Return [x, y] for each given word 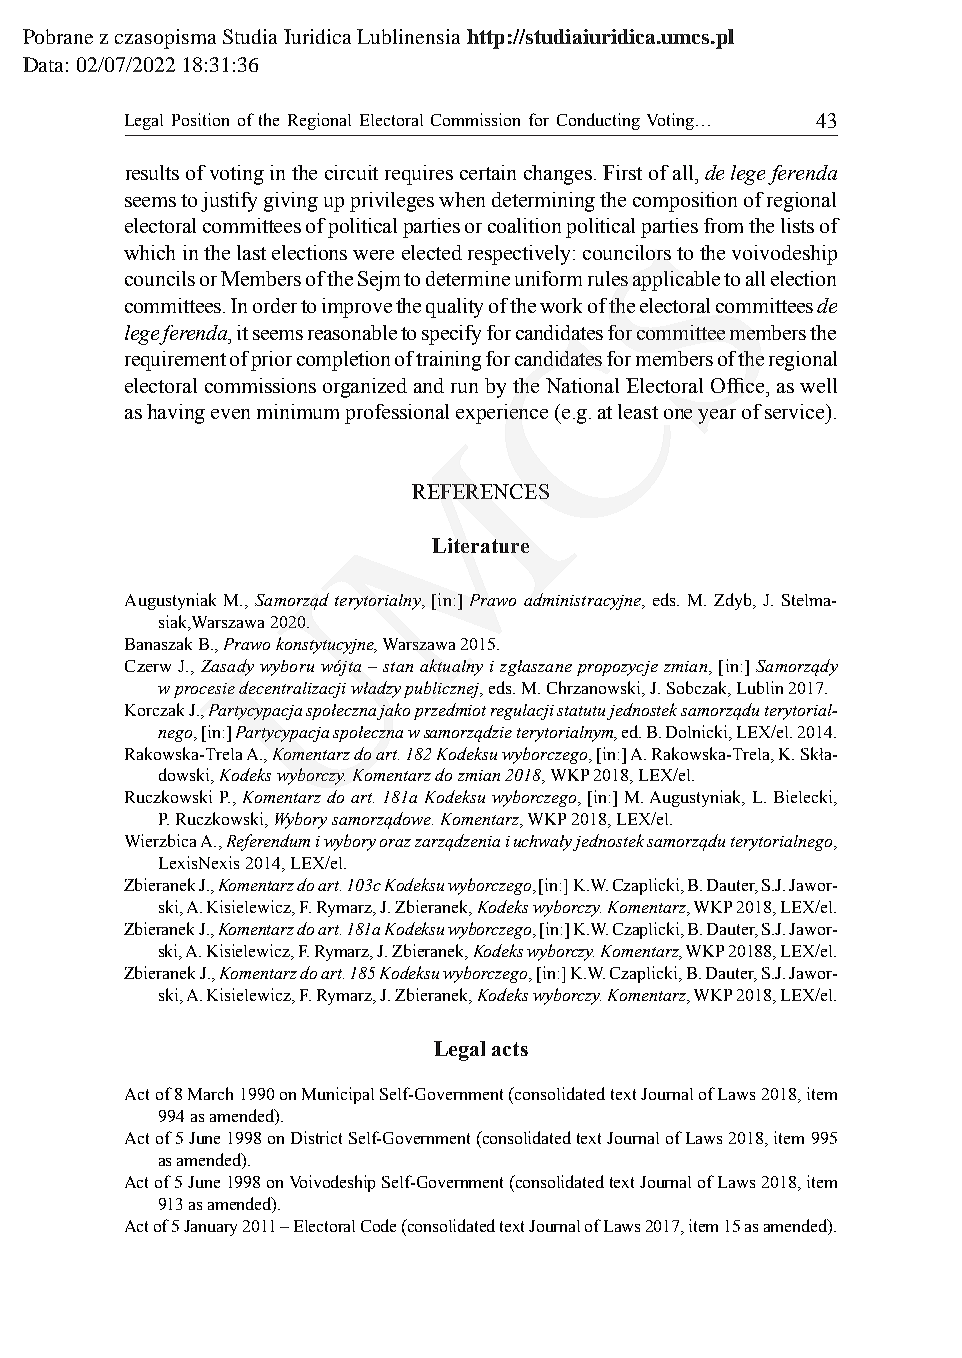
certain [488, 172]
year [717, 416]
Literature [480, 545]
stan [398, 667]
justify [229, 202]
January [210, 1228]
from [723, 225]
